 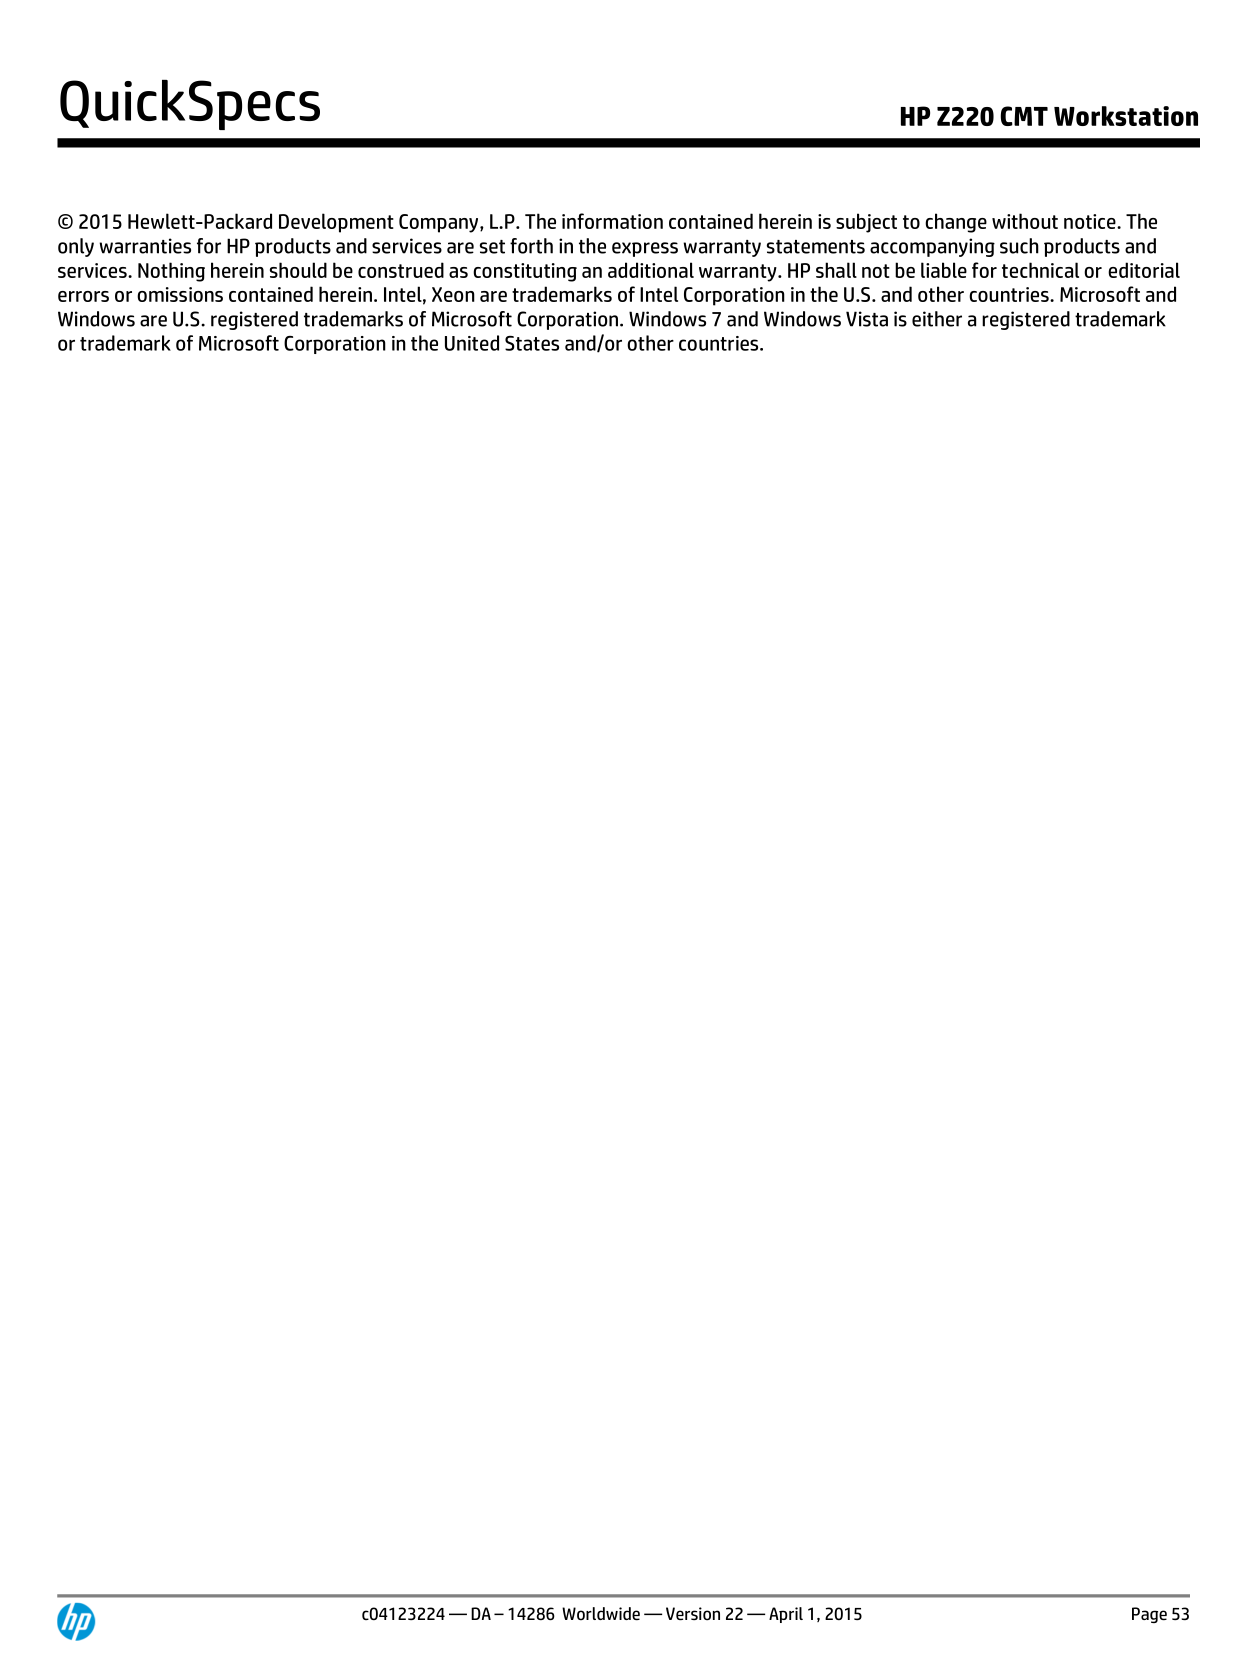 What do you see at coordinates (532, 343) in the screenshot?
I see `States` at bounding box center [532, 343].
